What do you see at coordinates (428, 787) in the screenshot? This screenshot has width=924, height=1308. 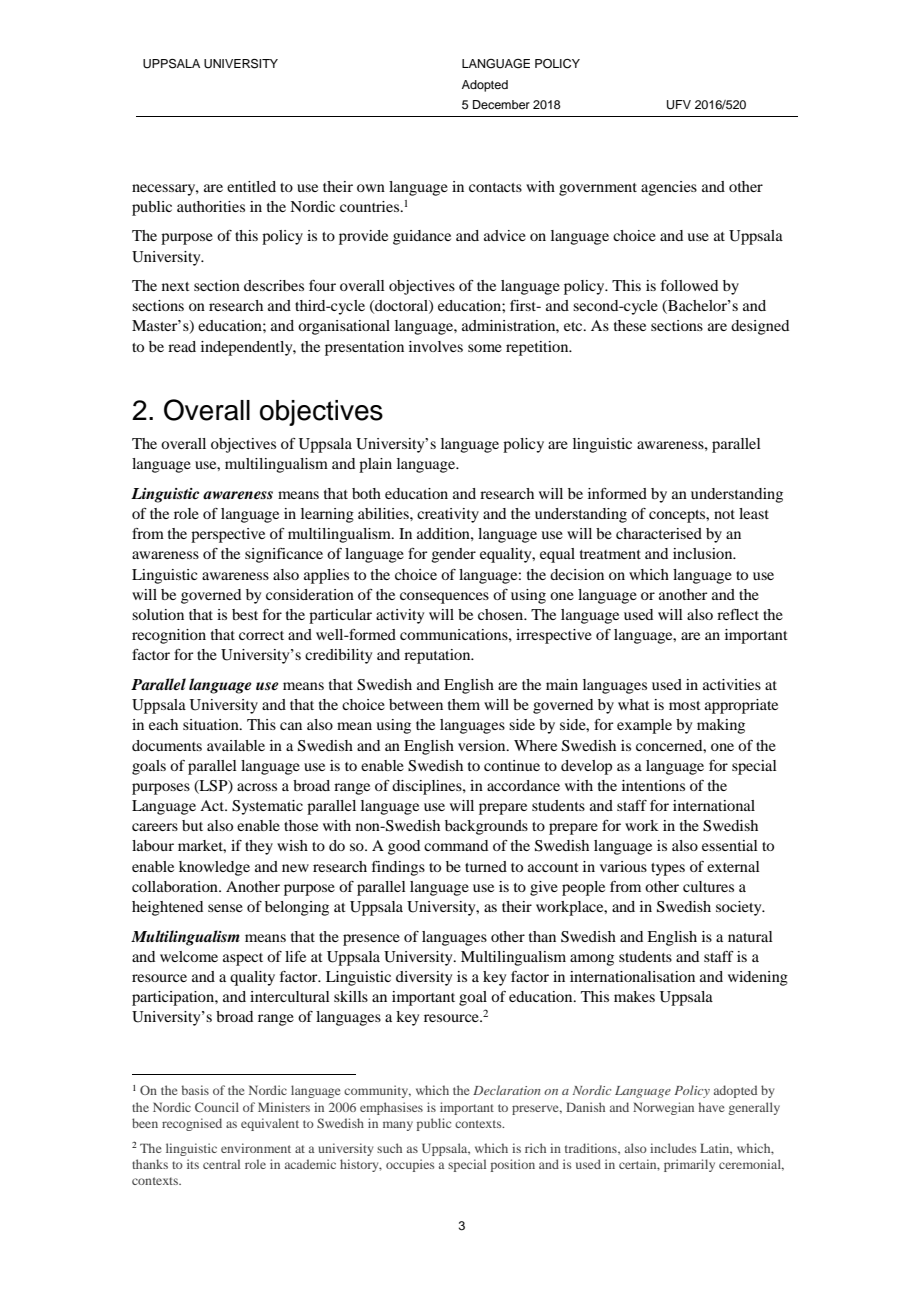 I see `disciplines` at bounding box center [428, 787].
